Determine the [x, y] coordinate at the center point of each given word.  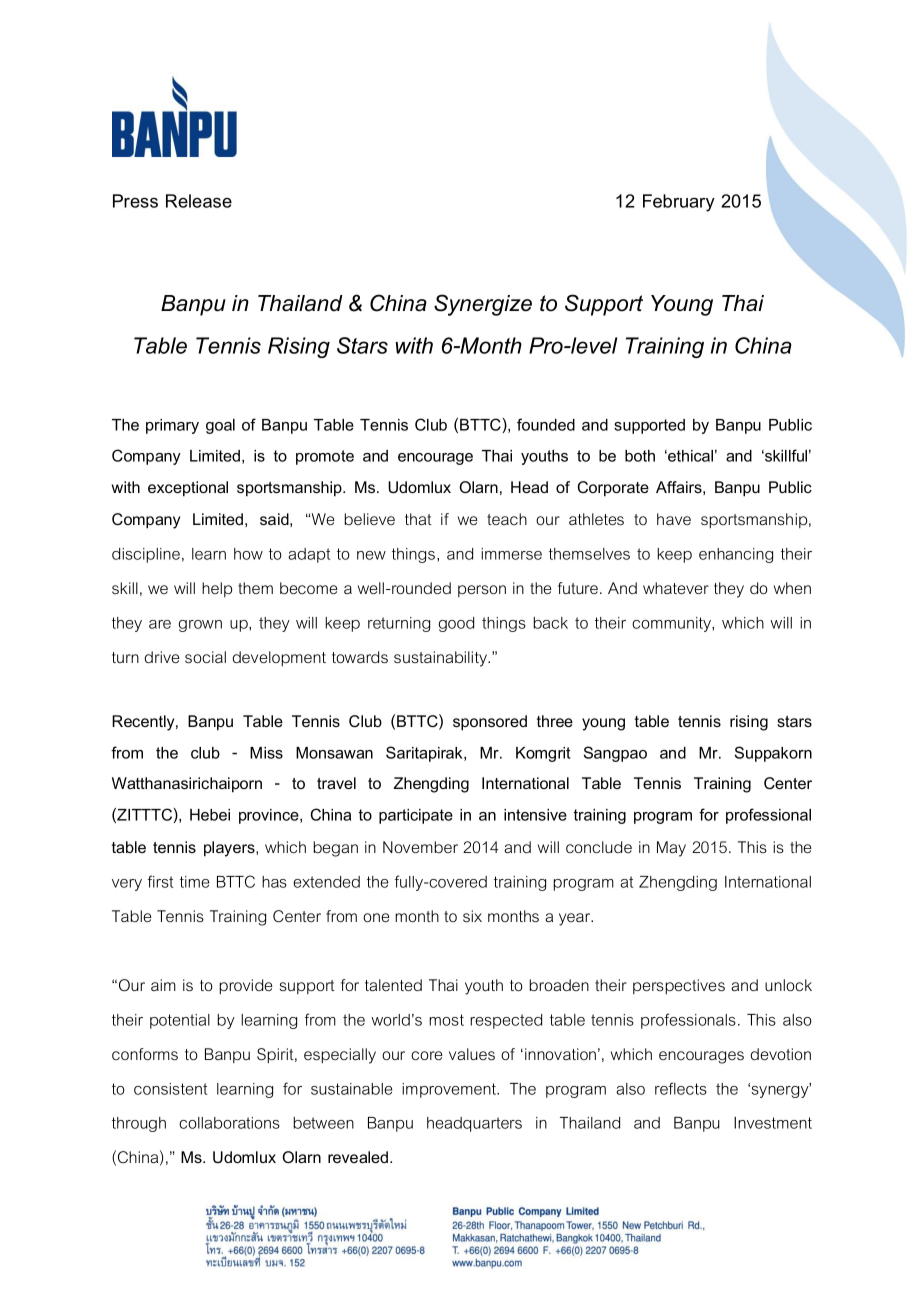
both [640, 456]
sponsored [490, 723]
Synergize [483, 305]
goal [220, 426]
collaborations [229, 1123]
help [217, 589]
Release [199, 201]
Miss [266, 753]
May [671, 849]
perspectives [679, 986]
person [482, 591]
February [679, 203]
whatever [676, 588]
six [472, 916]
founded [546, 424]
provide [246, 986]
